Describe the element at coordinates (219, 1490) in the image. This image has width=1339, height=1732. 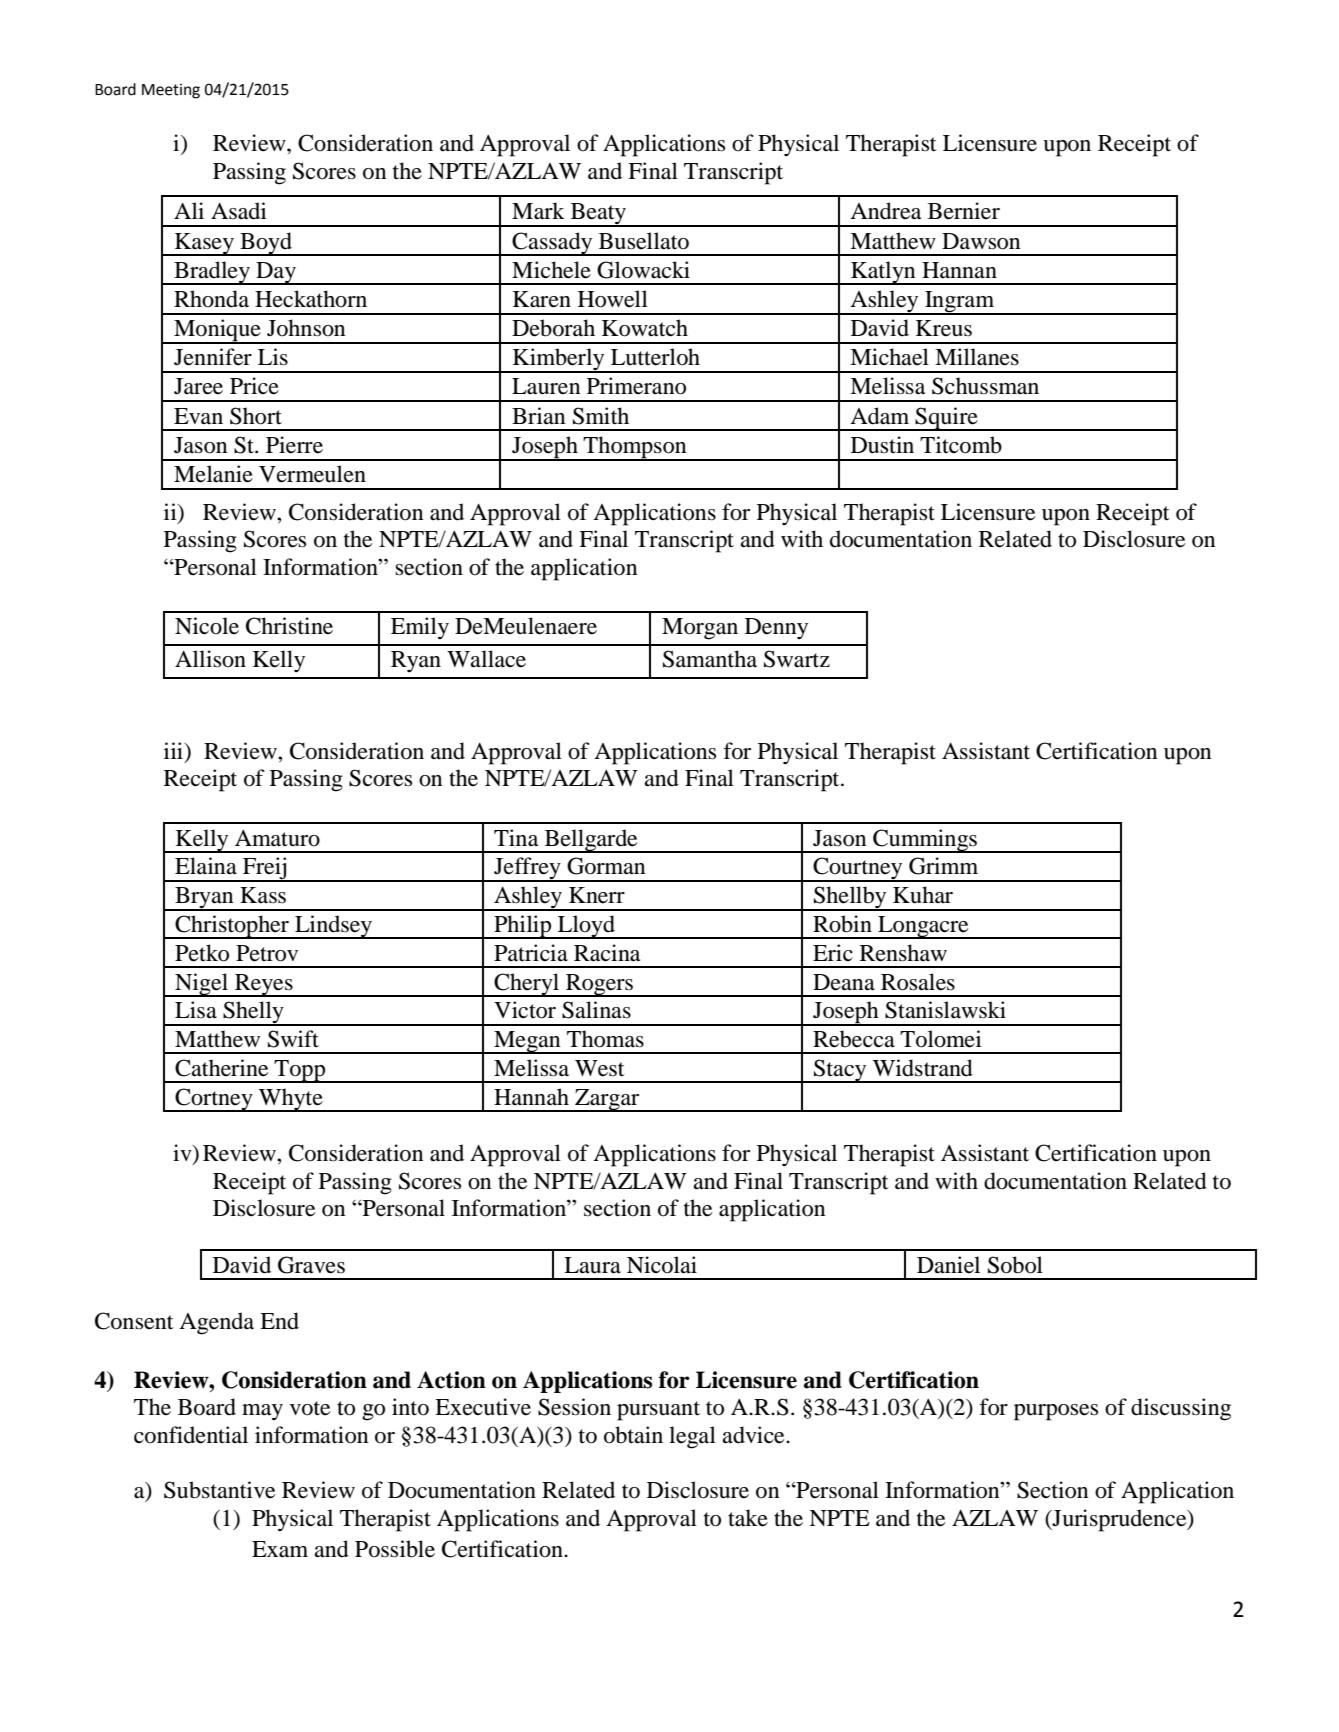
I see `Substantive` at that location.
